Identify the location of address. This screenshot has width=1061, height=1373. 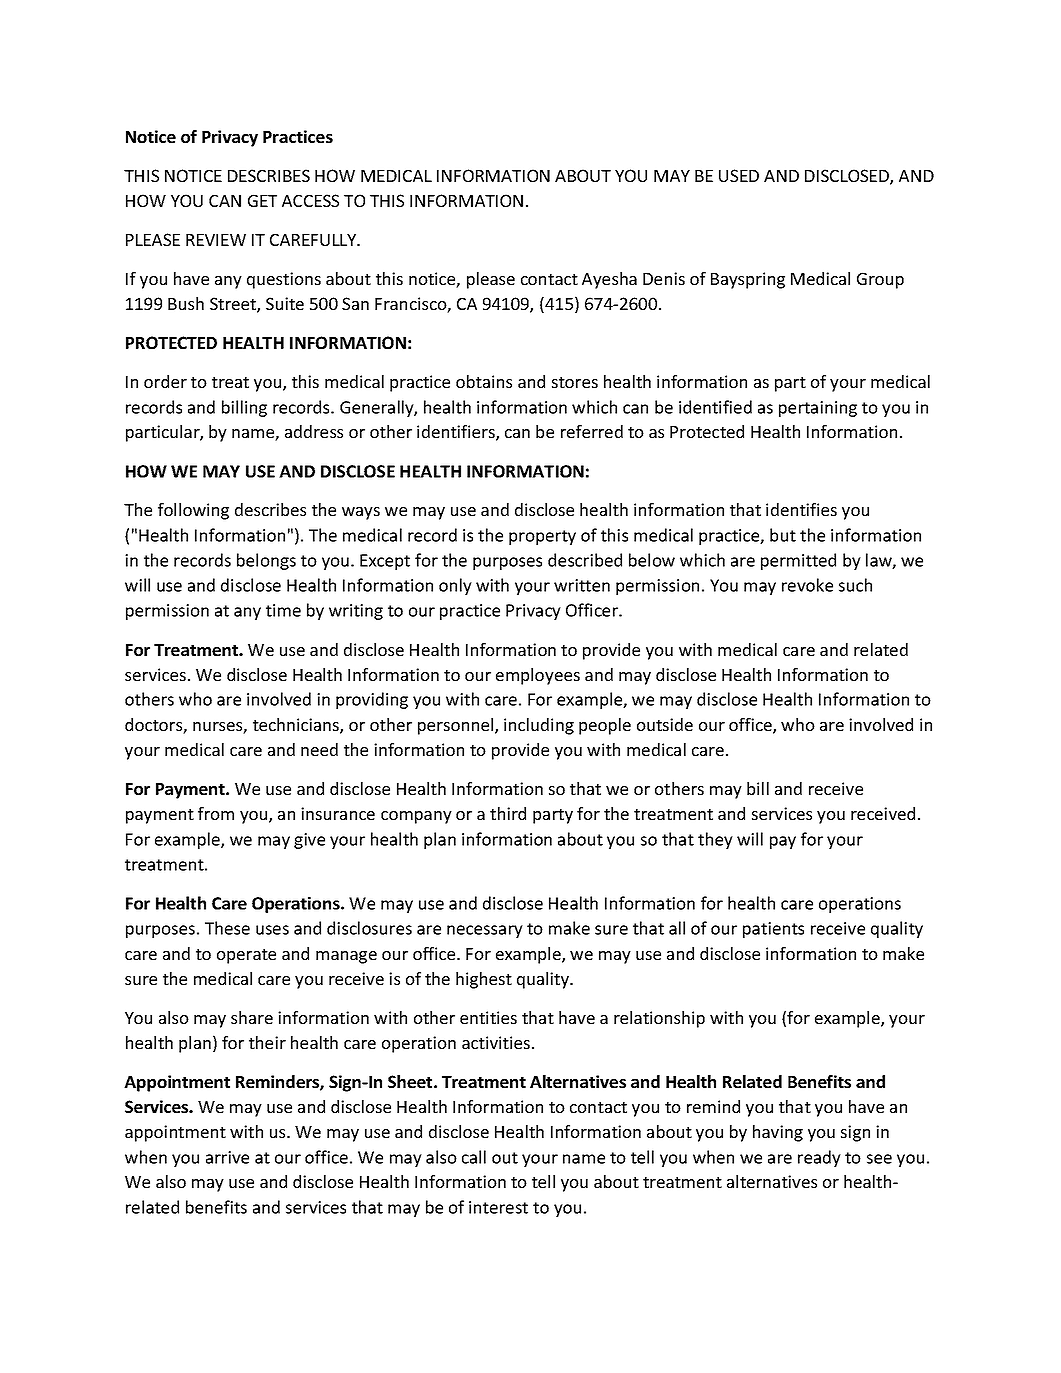
(314, 431).
